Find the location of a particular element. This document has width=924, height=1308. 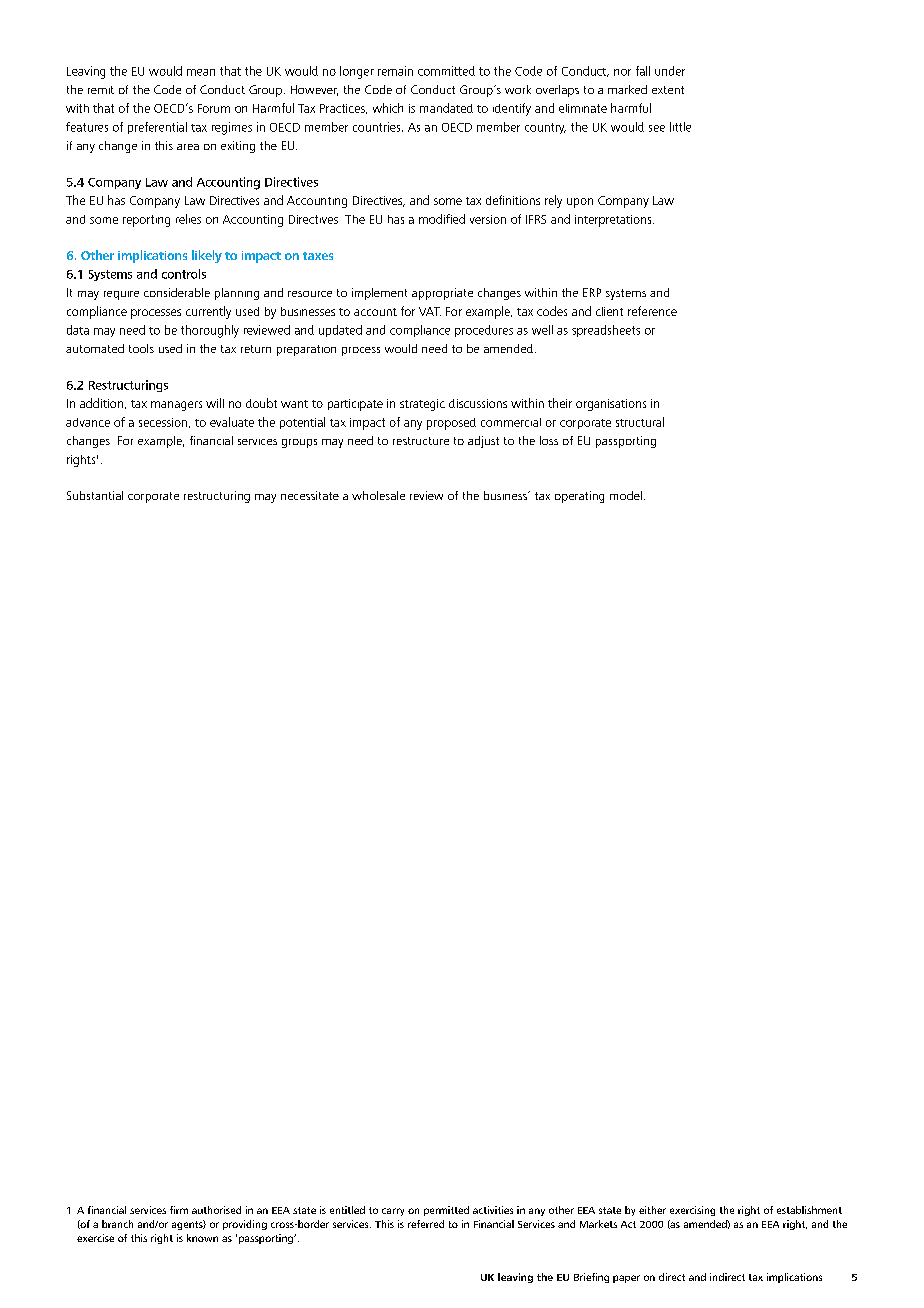

little is located at coordinates (680, 127).
